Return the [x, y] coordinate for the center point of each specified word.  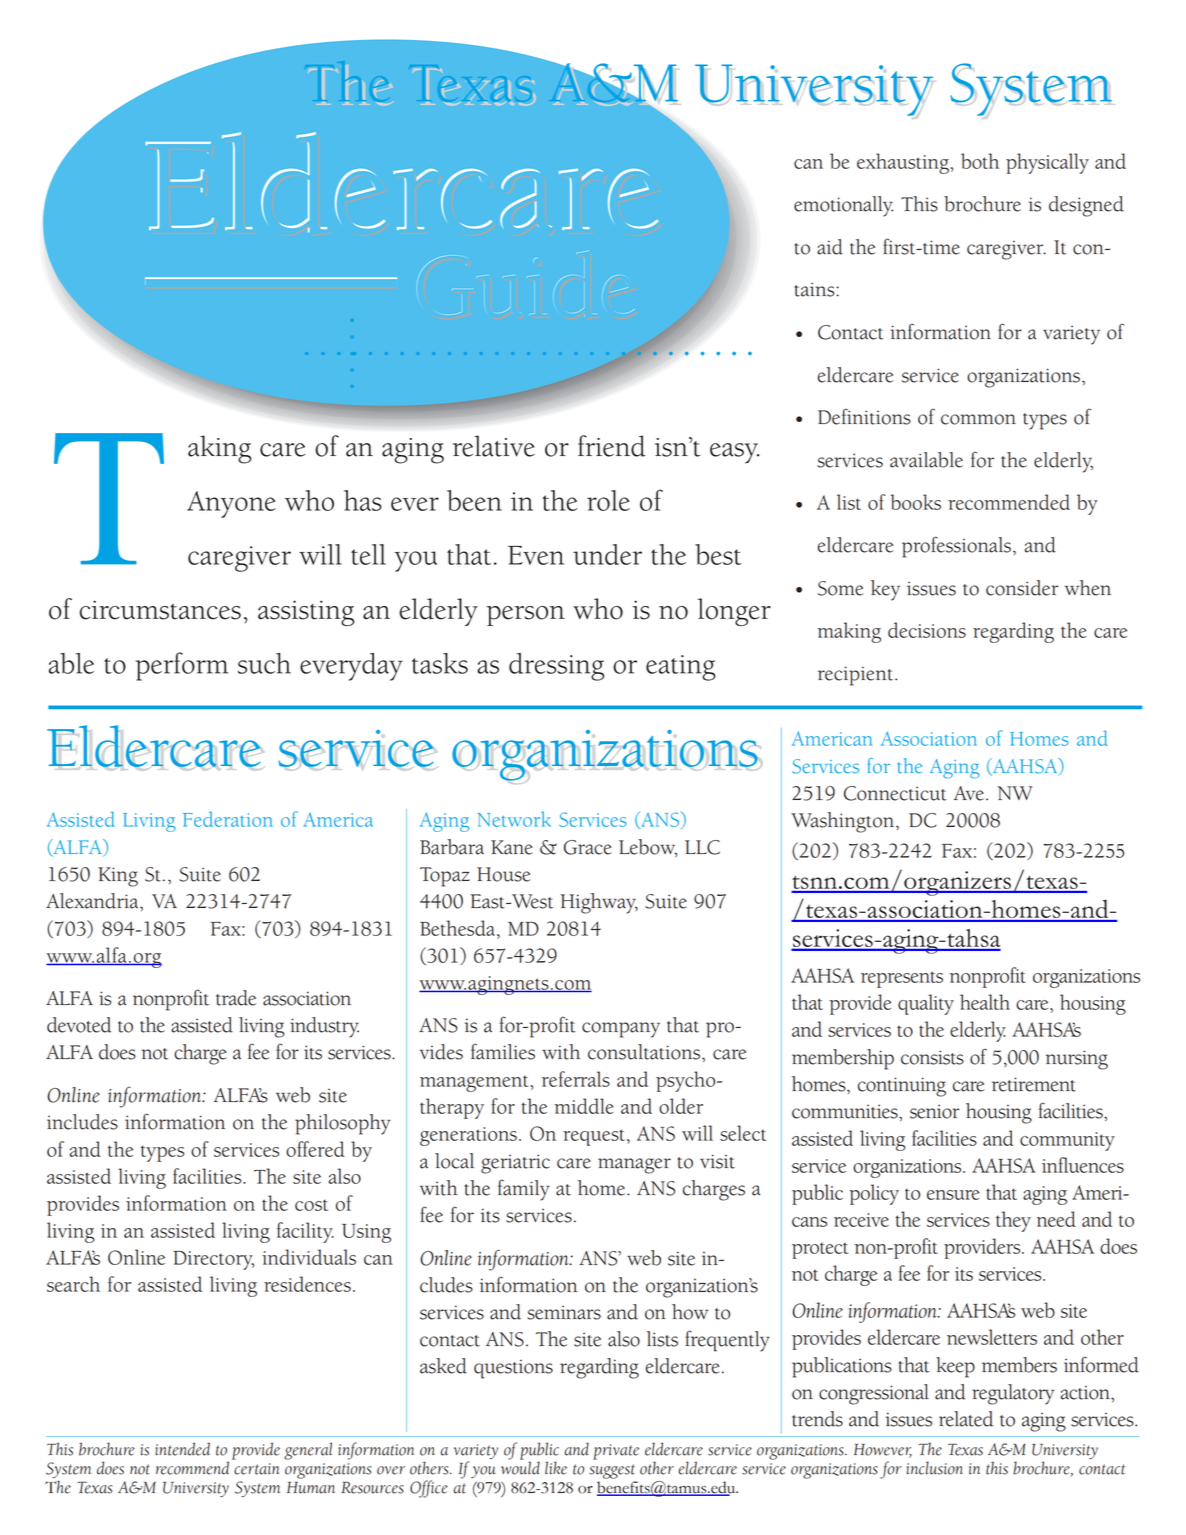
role [608, 500]
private [616, 1452]
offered [315, 1149]
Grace [588, 847]
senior [934, 1111]
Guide [526, 285]
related [966, 1419]
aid [830, 247]
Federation [228, 819]
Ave [969, 793]
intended [182, 1449]
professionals [956, 547]
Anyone [231, 504]
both [980, 161]
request [594, 1137]
